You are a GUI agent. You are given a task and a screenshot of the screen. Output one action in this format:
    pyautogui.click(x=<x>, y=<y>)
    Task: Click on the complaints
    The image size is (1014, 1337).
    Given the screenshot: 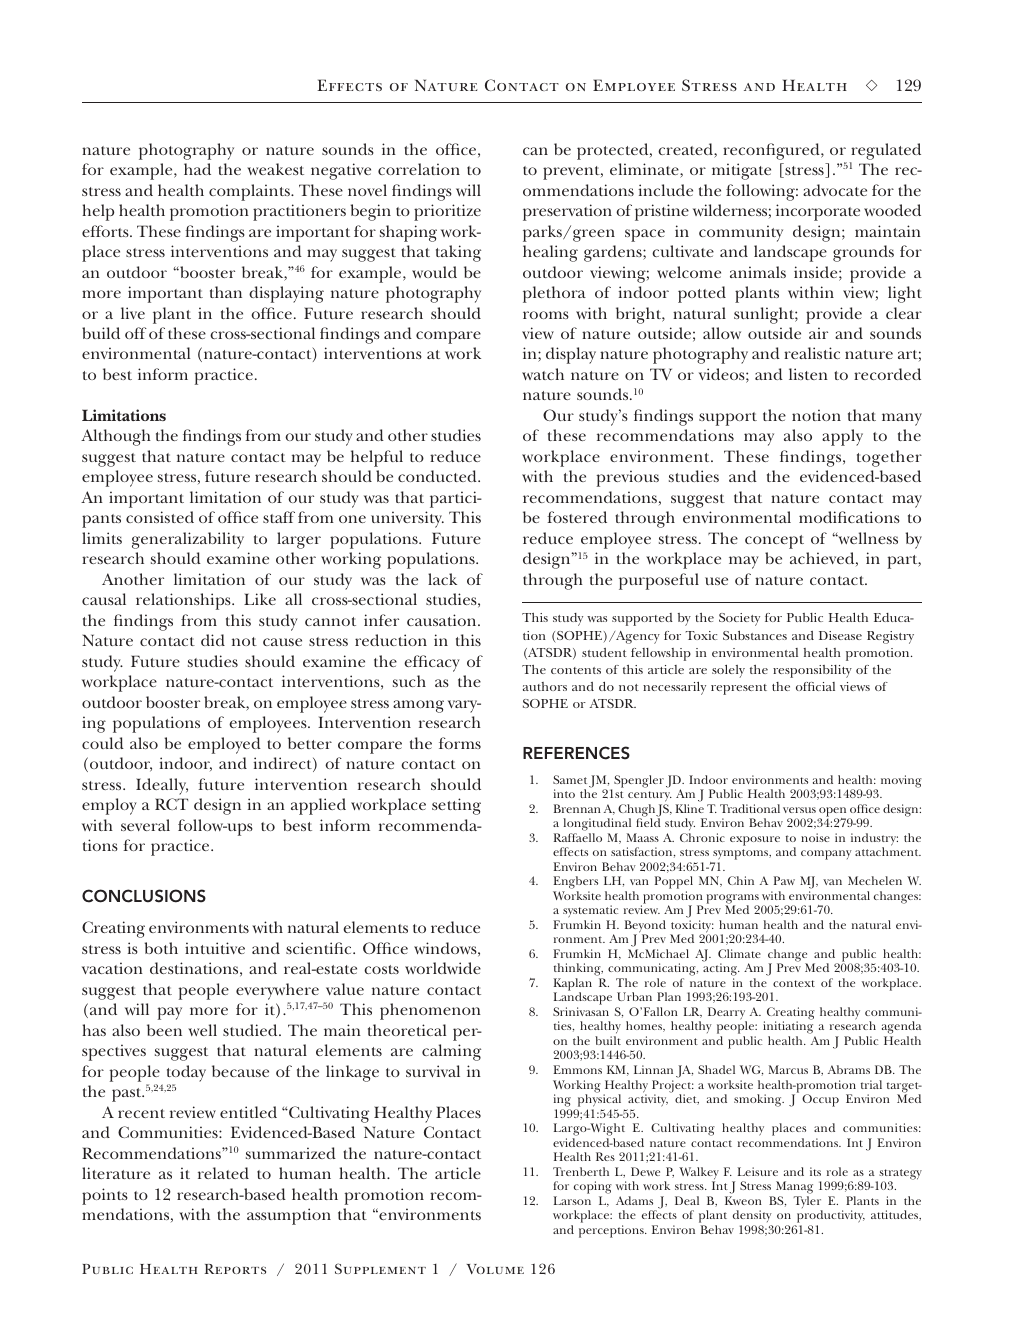 What is the action you would take?
    pyautogui.click(x=250, y=192)
